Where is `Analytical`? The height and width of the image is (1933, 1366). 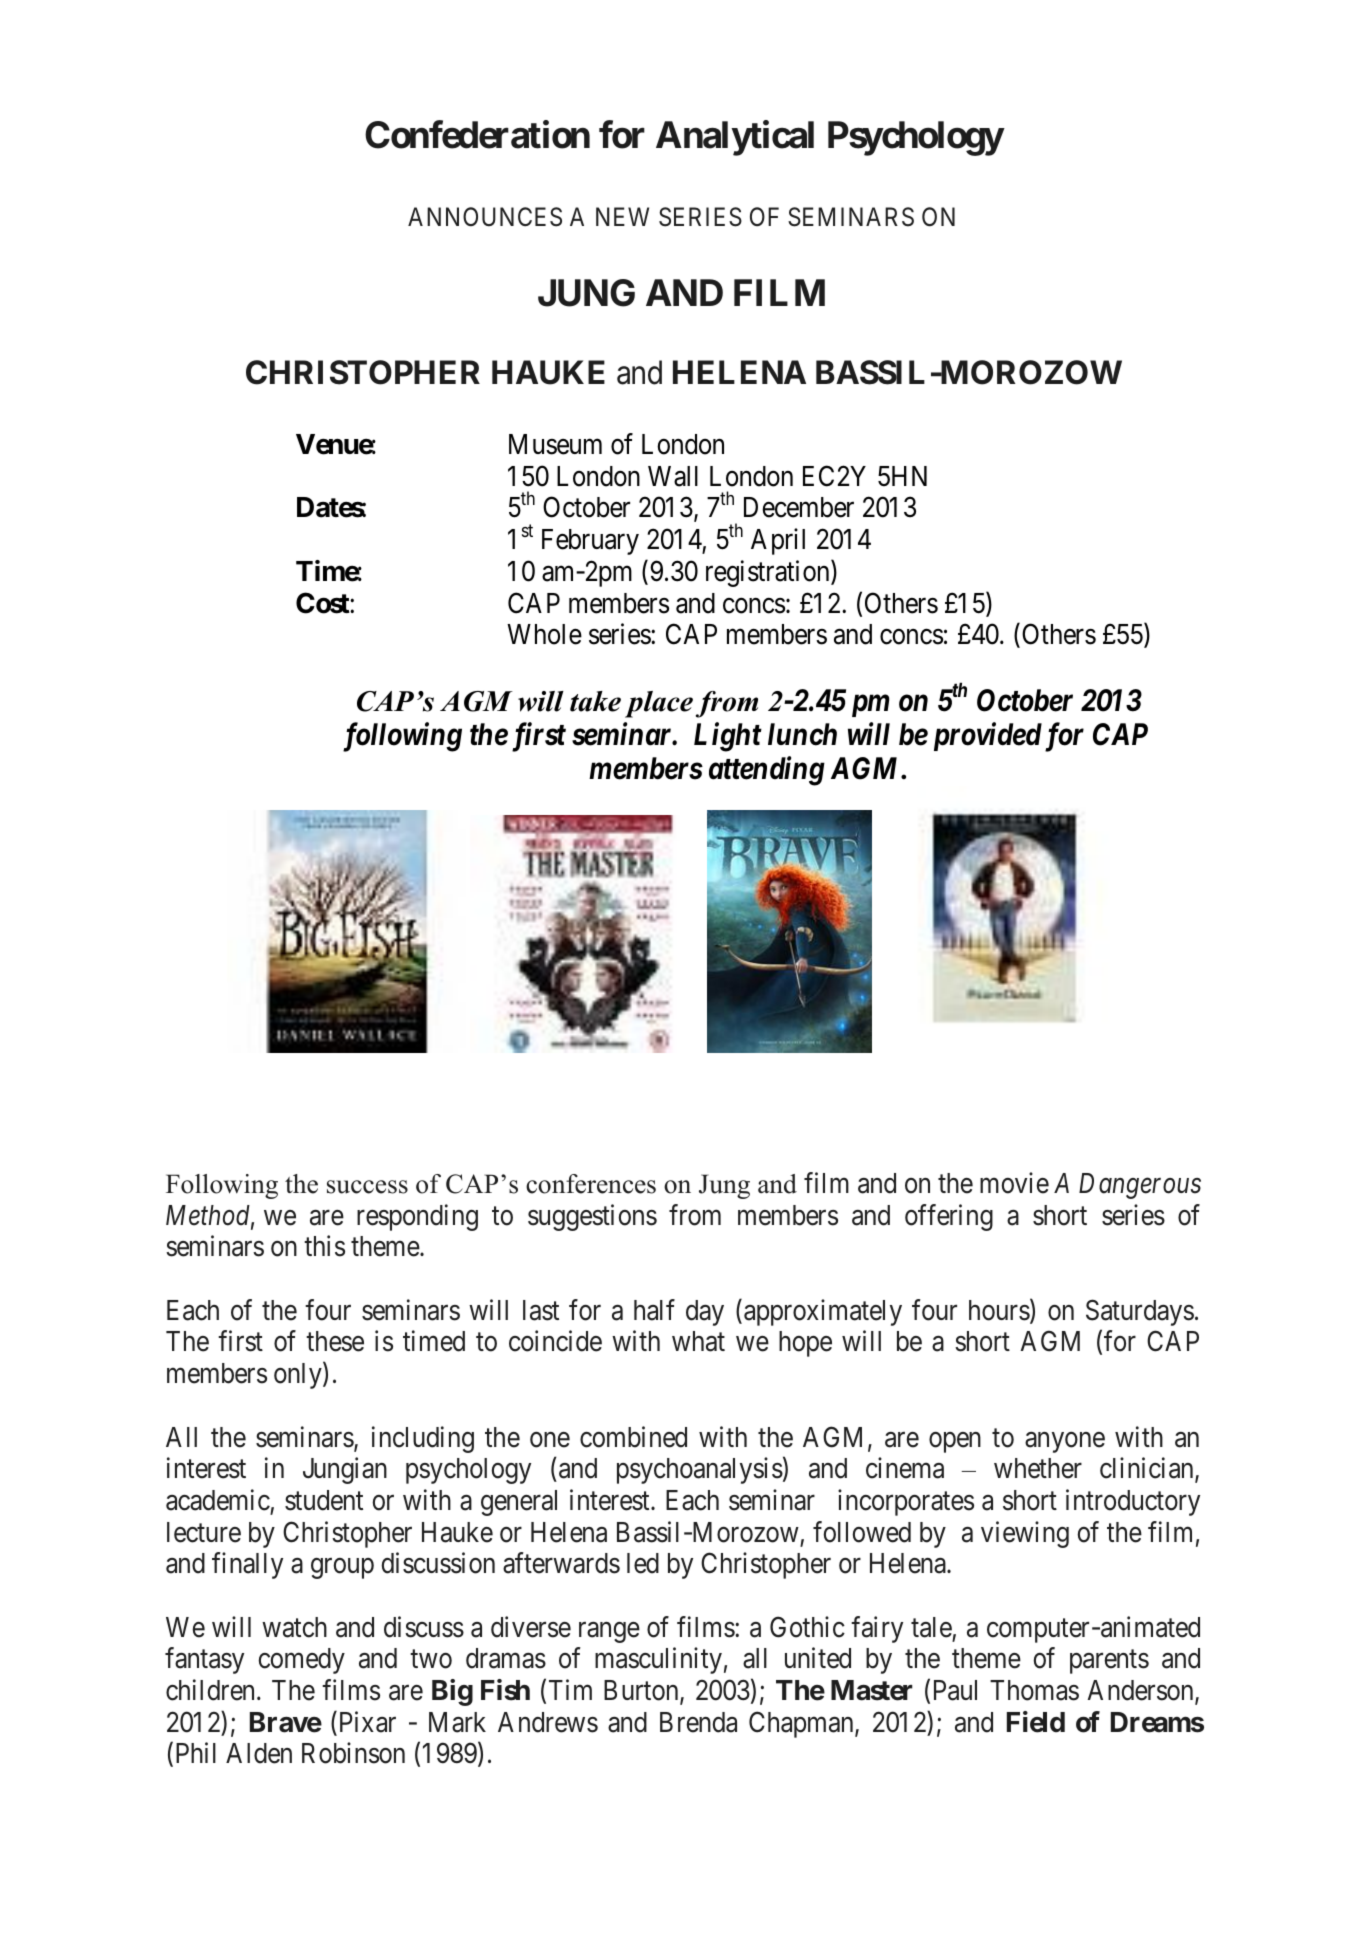 Analytical is located at coordinates (735, 138).
